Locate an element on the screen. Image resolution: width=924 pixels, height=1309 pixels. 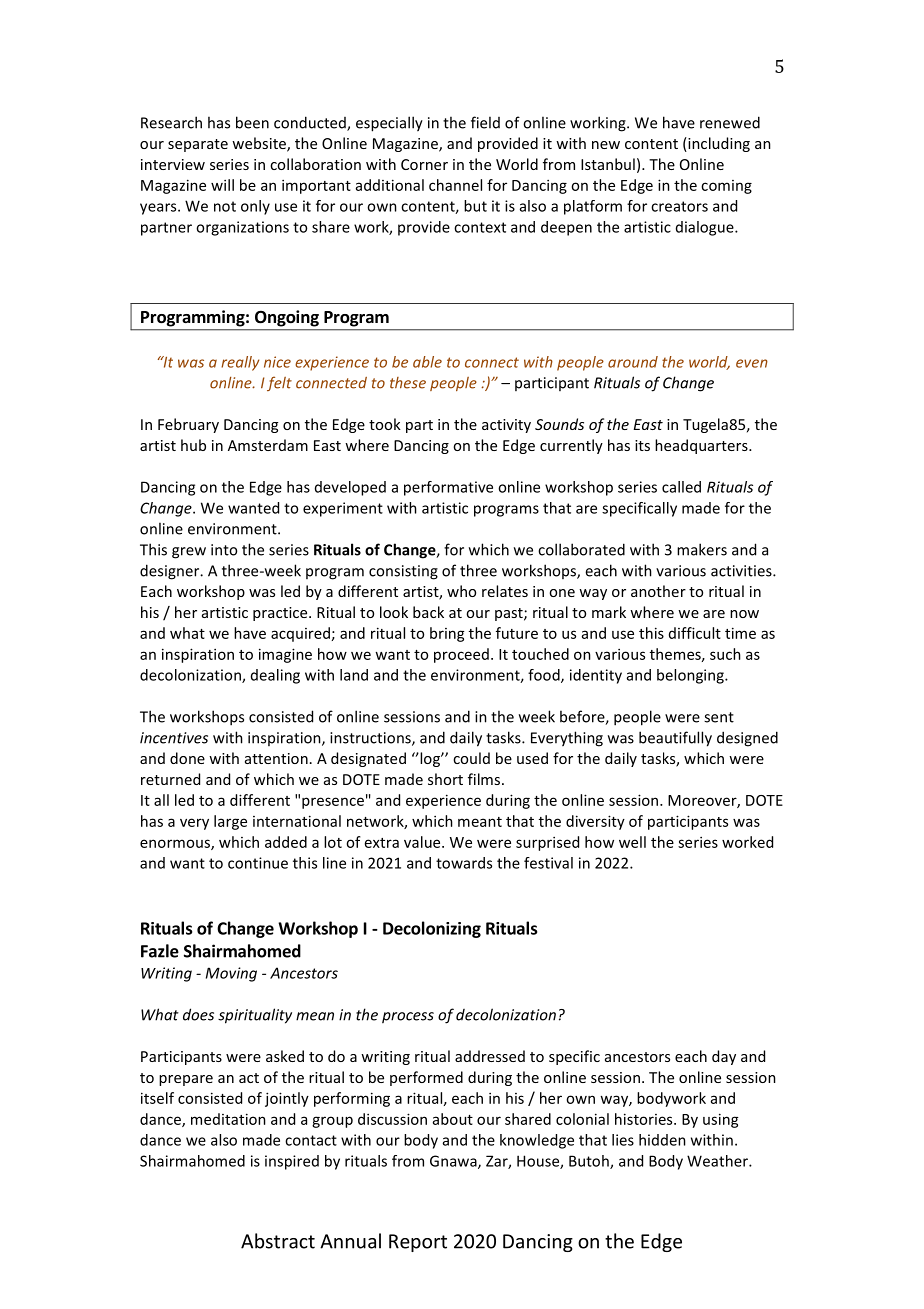
dealing is located at coordinates (275, 676).
